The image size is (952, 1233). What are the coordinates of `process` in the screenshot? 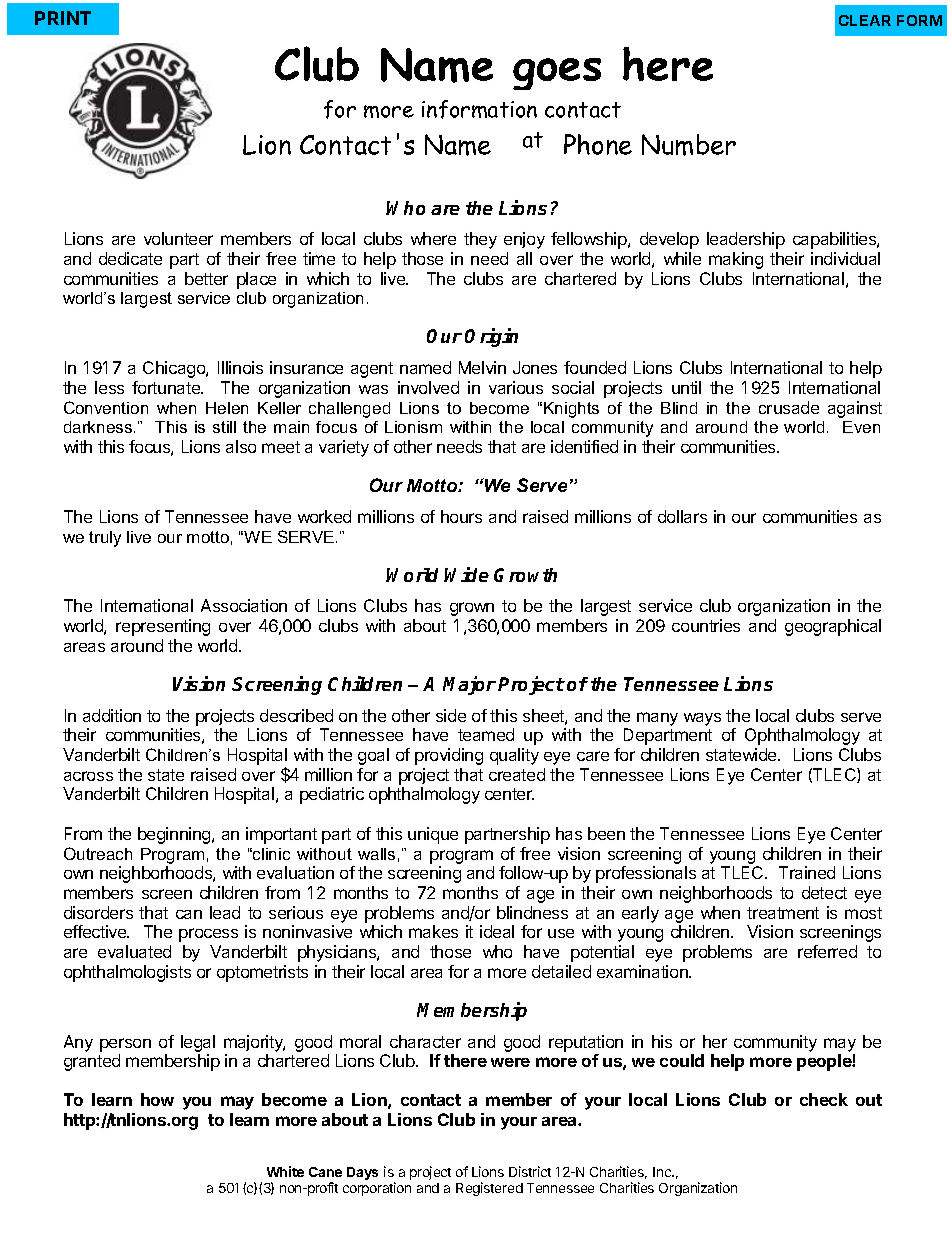 It's located at (208, 935).
